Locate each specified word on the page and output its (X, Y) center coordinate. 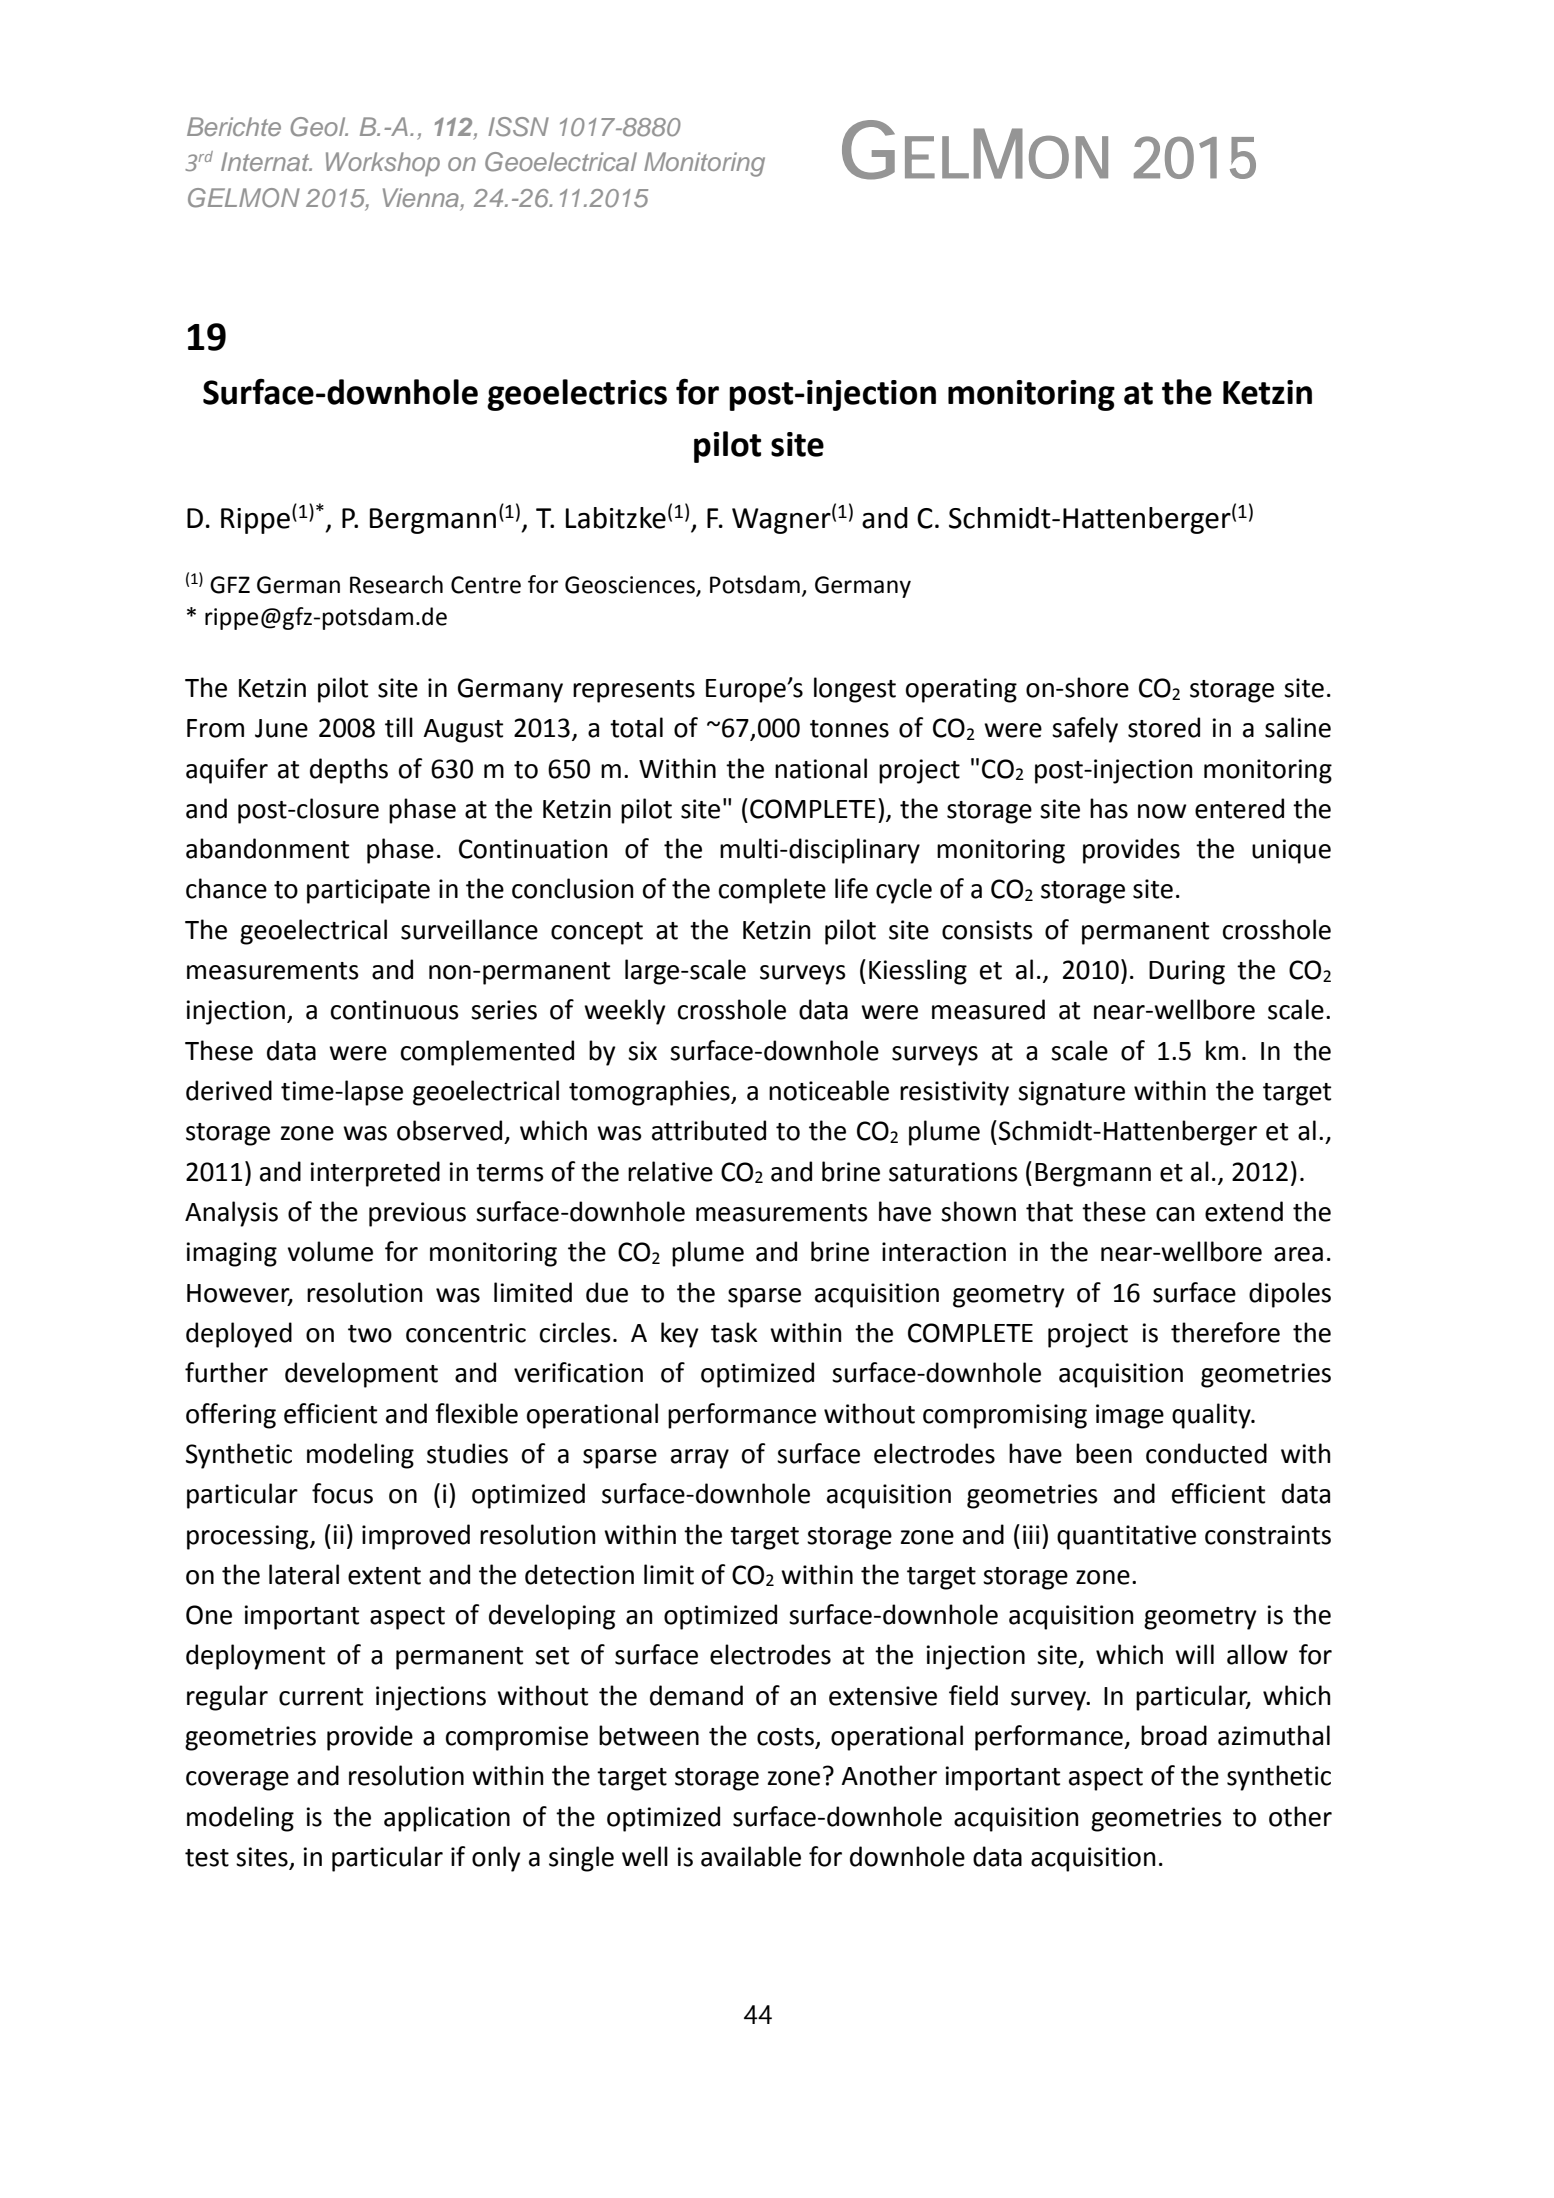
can (1175, 1214)
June (281, 728)
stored (1164, 727)
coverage (237, 1781)
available (751, 1856)
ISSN (518, 127)
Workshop (383, 164)
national (821, 768)
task (734, 1332)
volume (330, 1251)
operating (961, 690)
